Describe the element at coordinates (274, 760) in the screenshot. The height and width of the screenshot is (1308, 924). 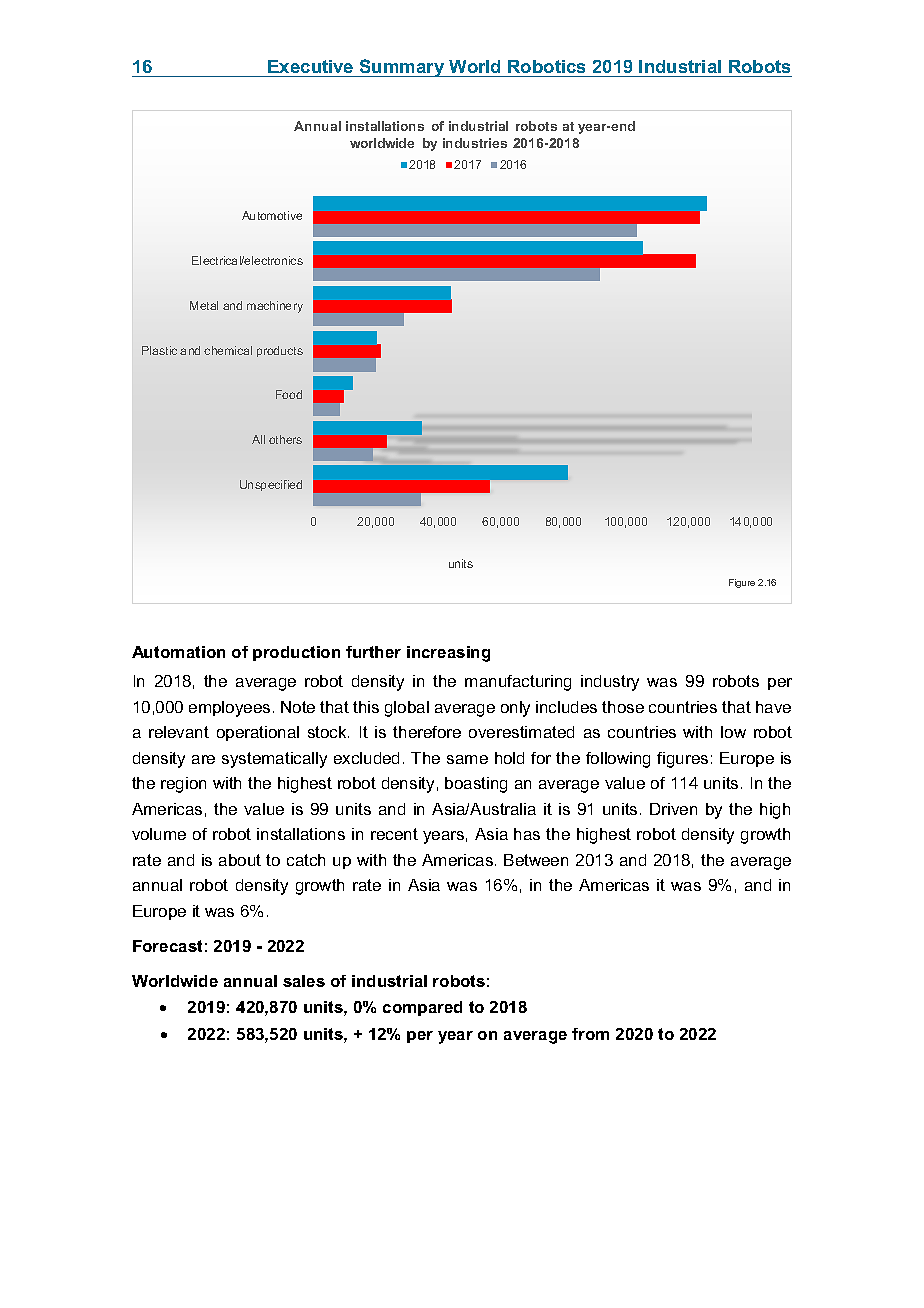
I see `systematically` at that location.
